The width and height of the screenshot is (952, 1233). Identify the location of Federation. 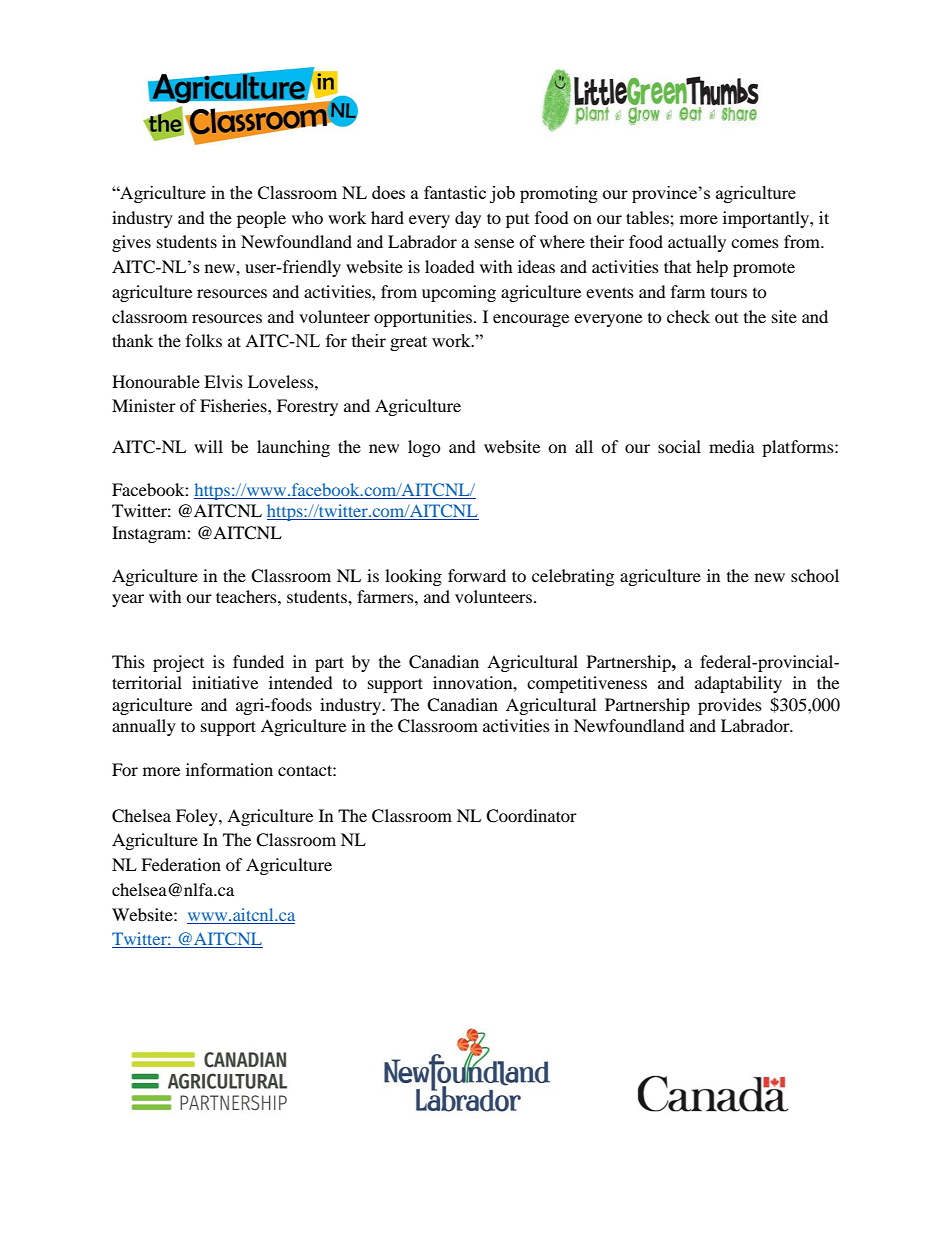
(181, 864).
